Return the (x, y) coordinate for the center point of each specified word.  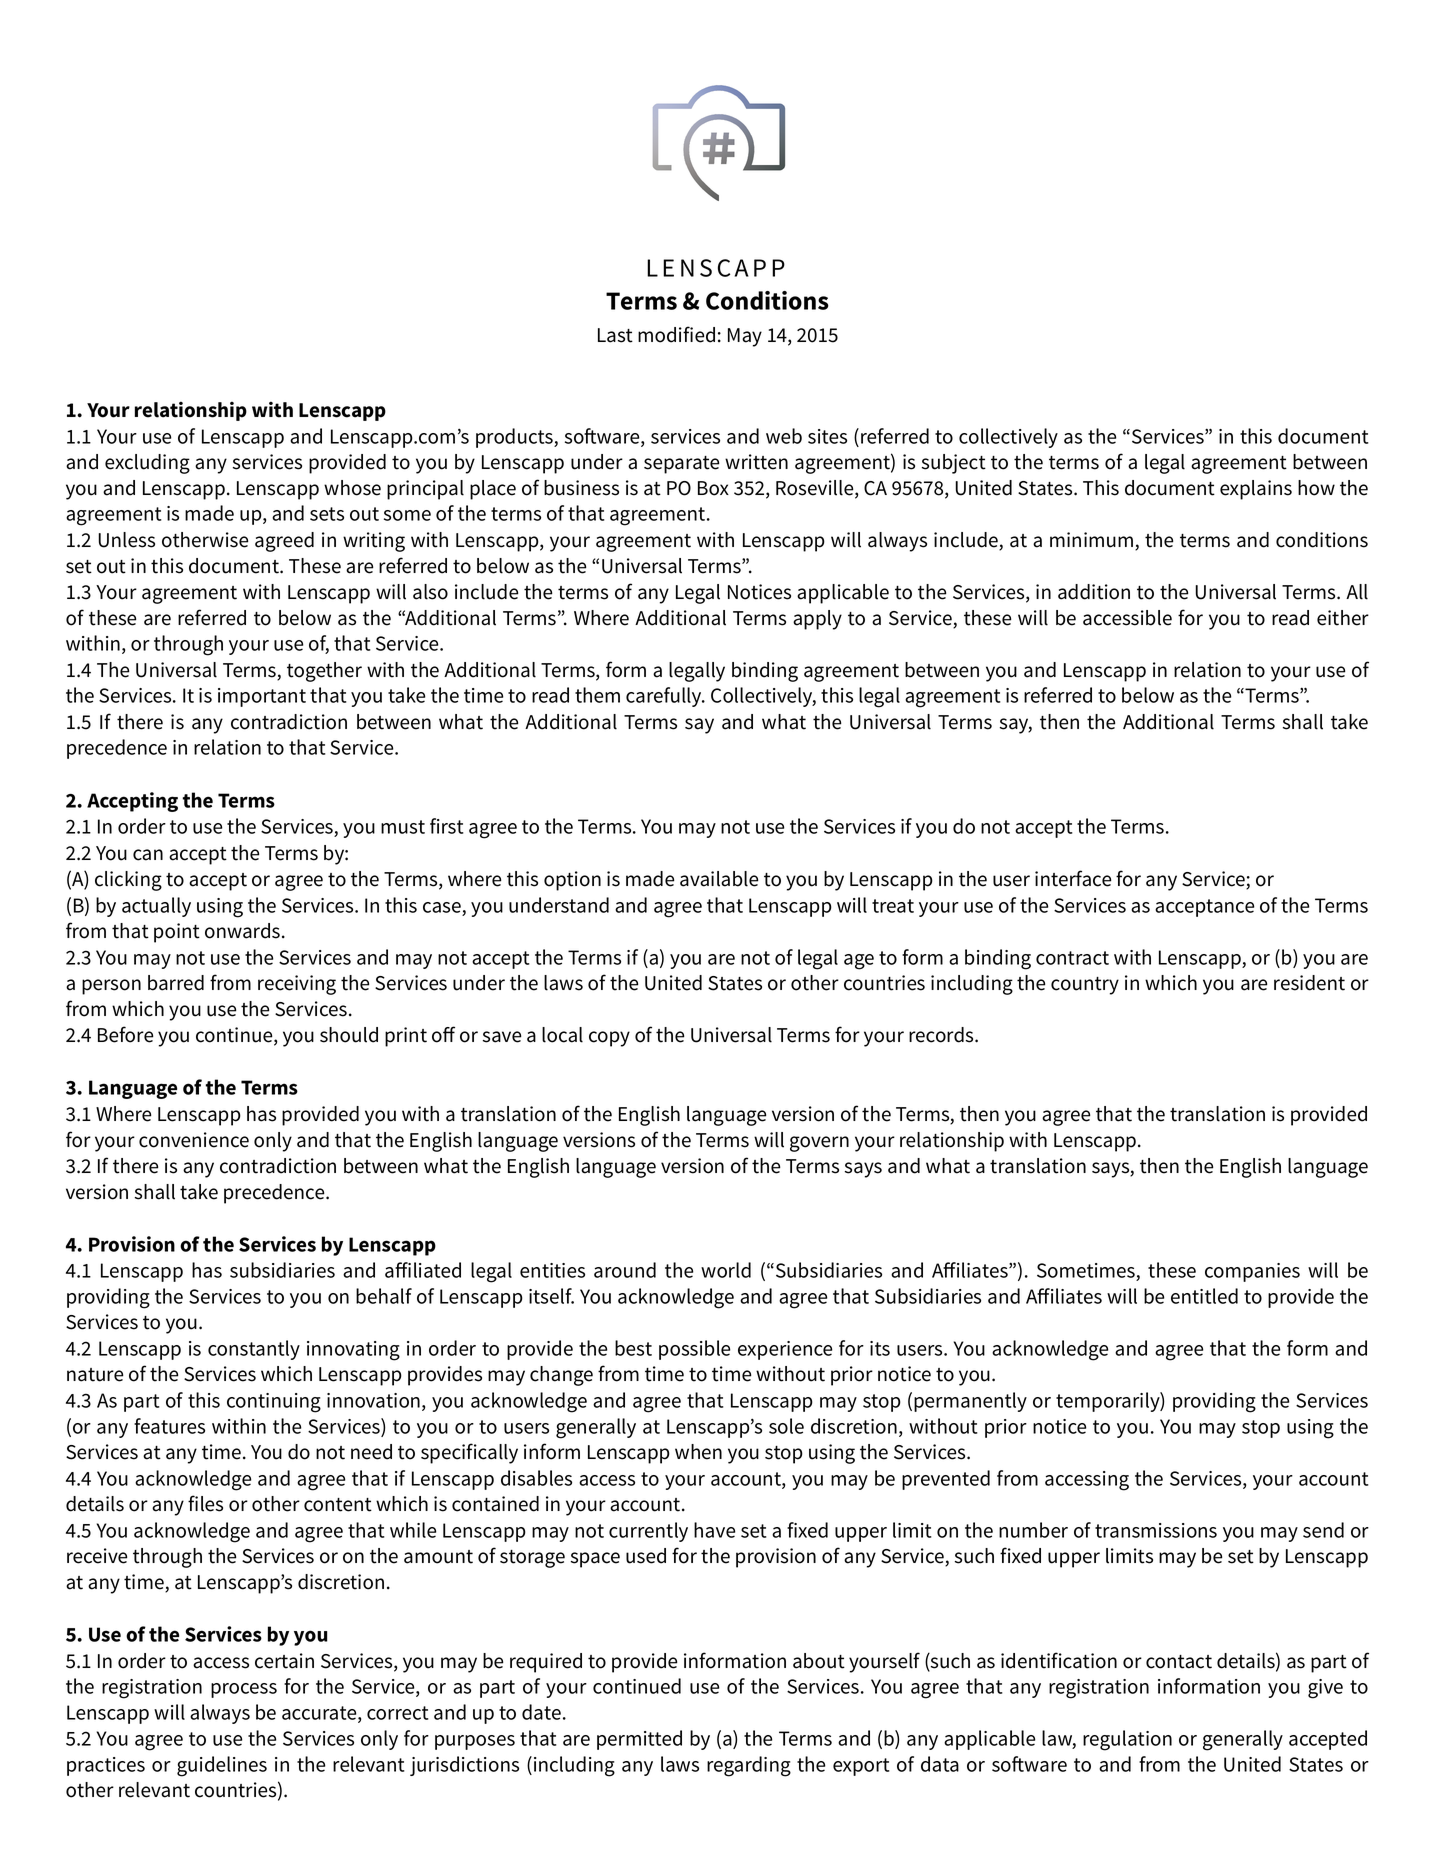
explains (1256, 490)
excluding (147, 464)
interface (1073, 878)
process (244, 1690)
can (148, 855)
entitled (1204, 1296)
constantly (254, 1350)
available (719, 879)
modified (676, 334)
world (726, 1270)
